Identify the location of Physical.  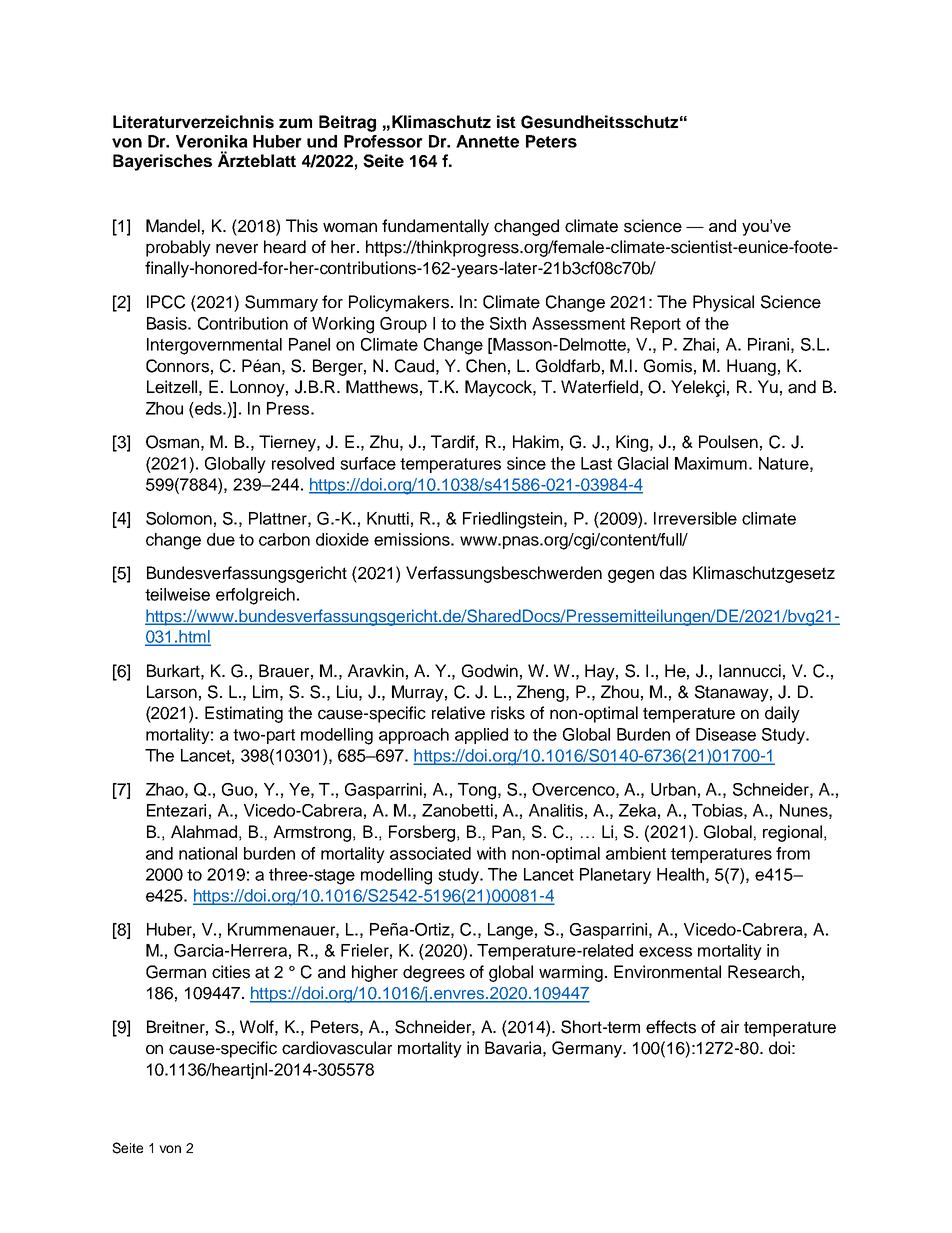
(723, 303).
